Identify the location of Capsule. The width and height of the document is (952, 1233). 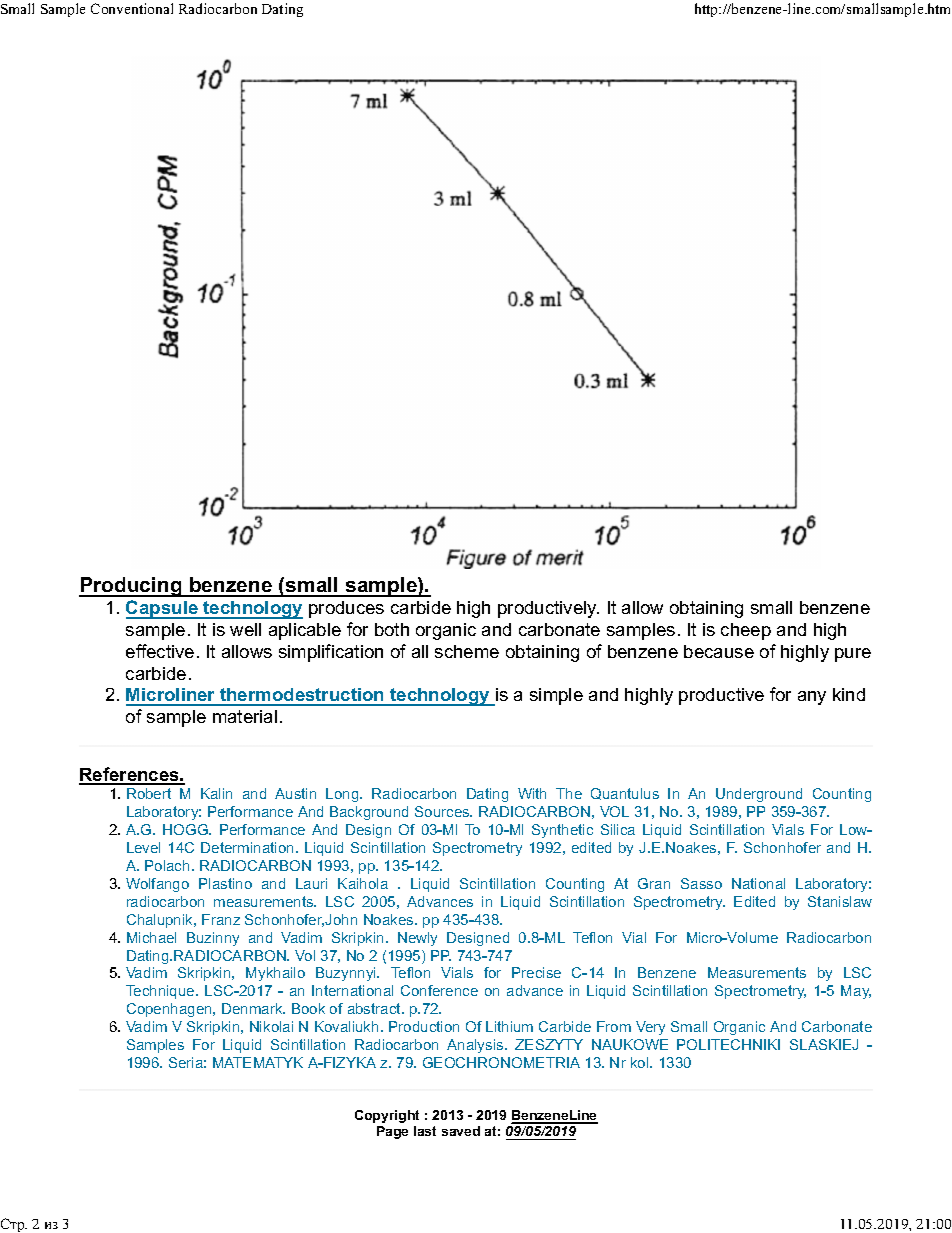
(163, 609).
